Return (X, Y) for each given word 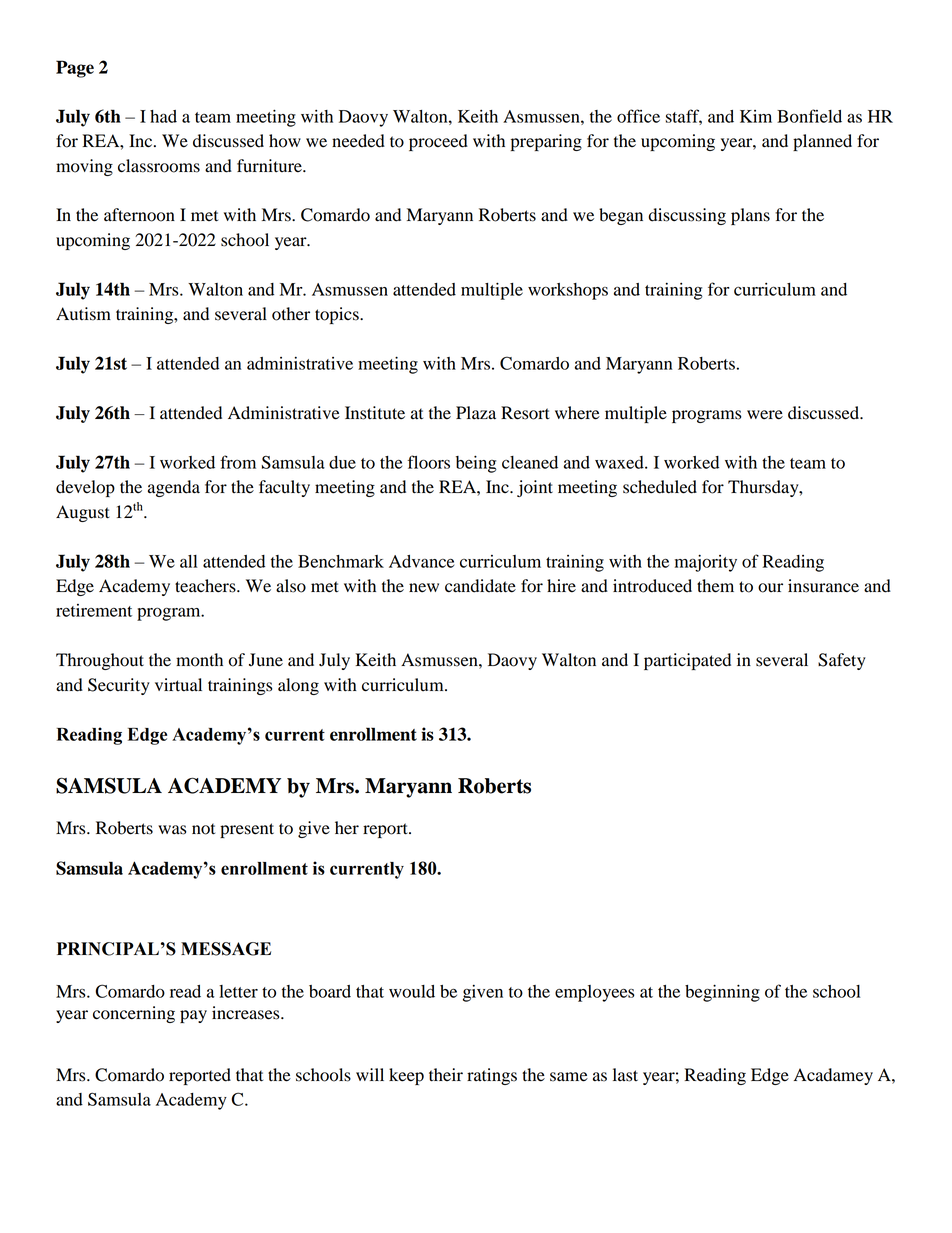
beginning (722, 993)
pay (193, 1016)
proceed (438, 142)
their (446, 1075)
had (163, 116)
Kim (756, 116)
